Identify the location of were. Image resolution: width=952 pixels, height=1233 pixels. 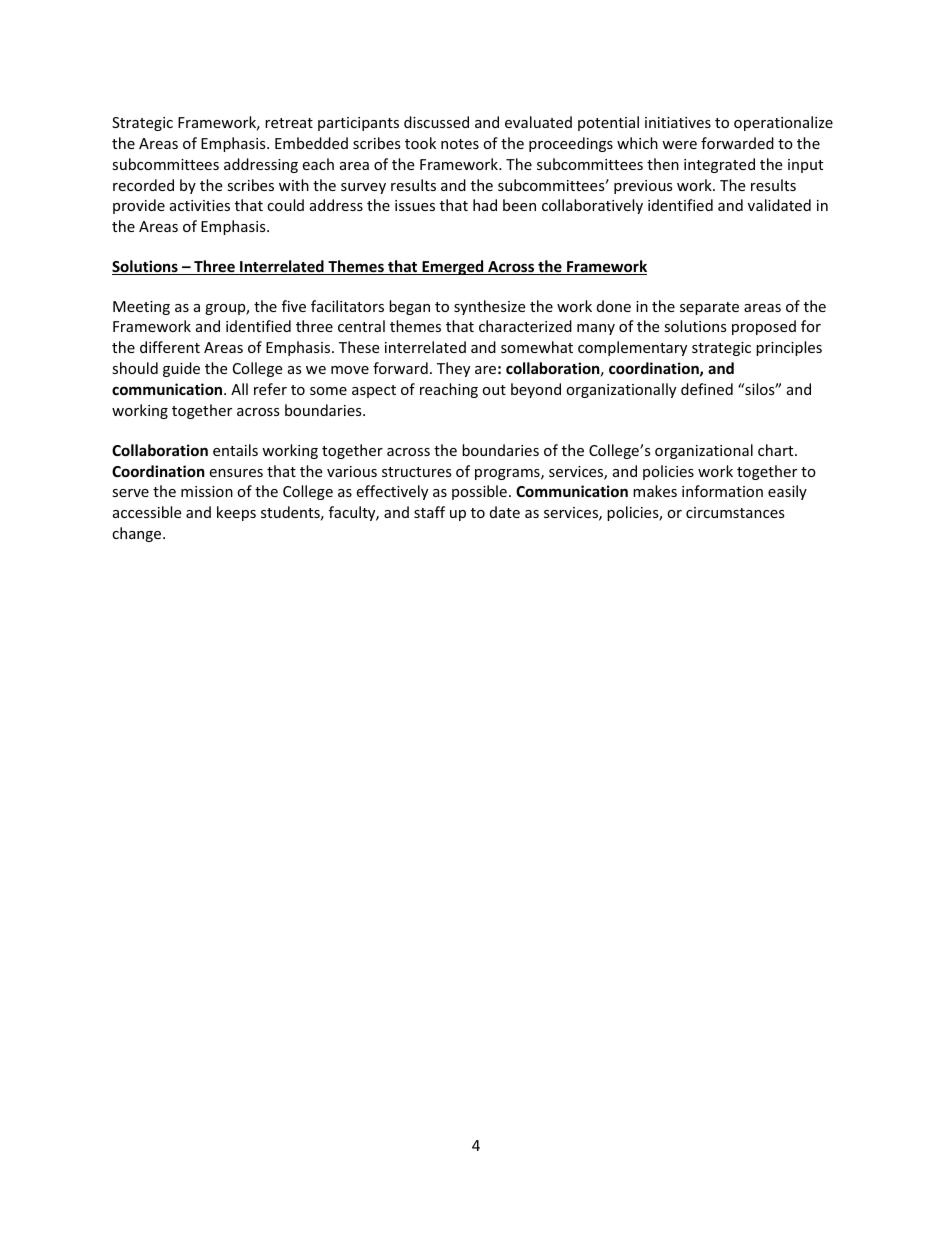
(679, 145).
